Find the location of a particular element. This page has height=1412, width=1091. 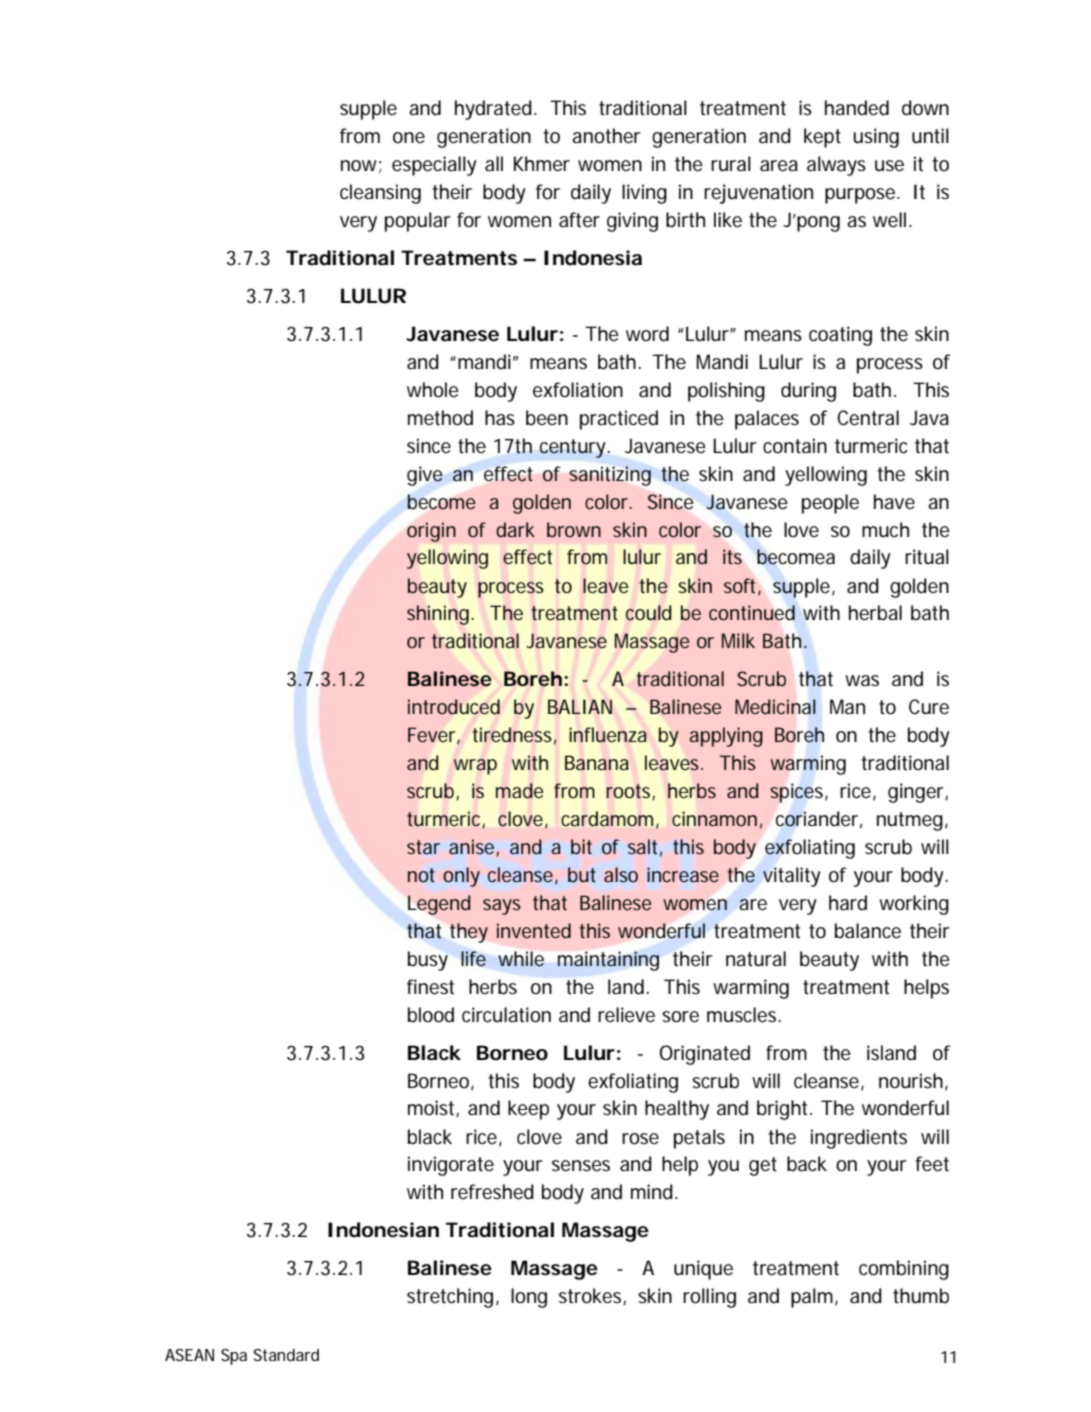

give is located at coordinates (425, 476).
